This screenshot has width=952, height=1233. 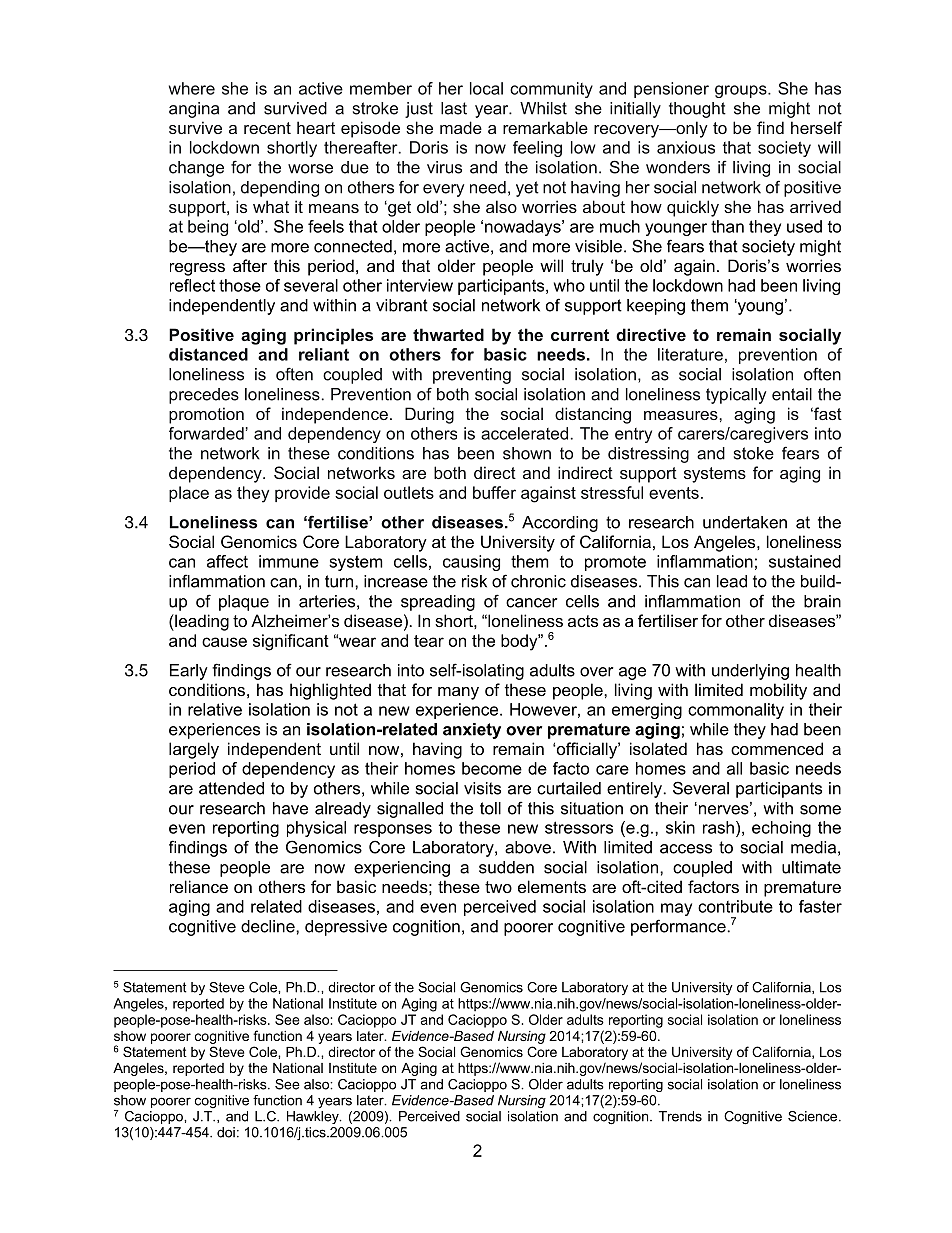 I want to click on Hawkley, so click(x=314, y=1117).
